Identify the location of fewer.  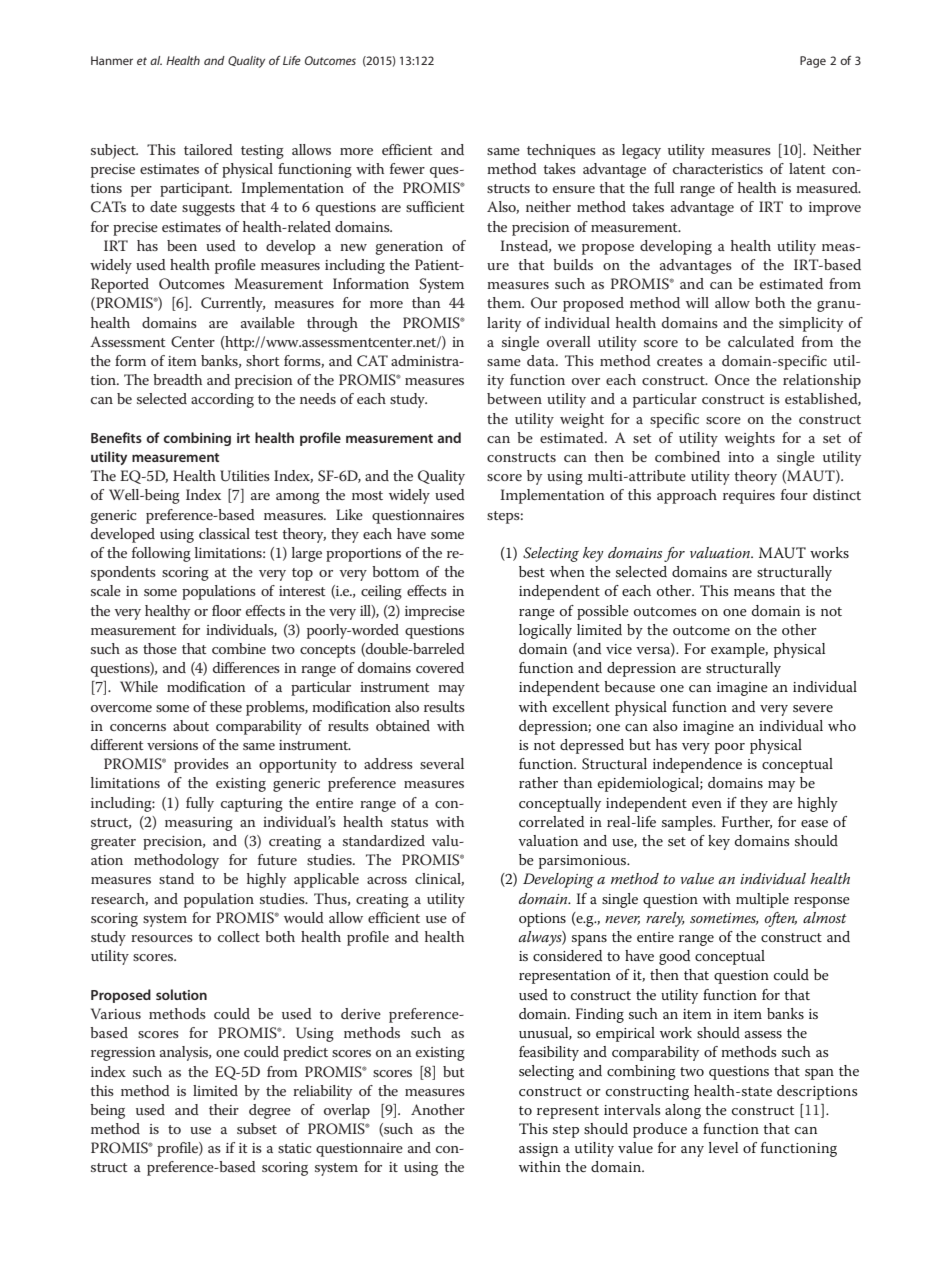
(407, 168).
